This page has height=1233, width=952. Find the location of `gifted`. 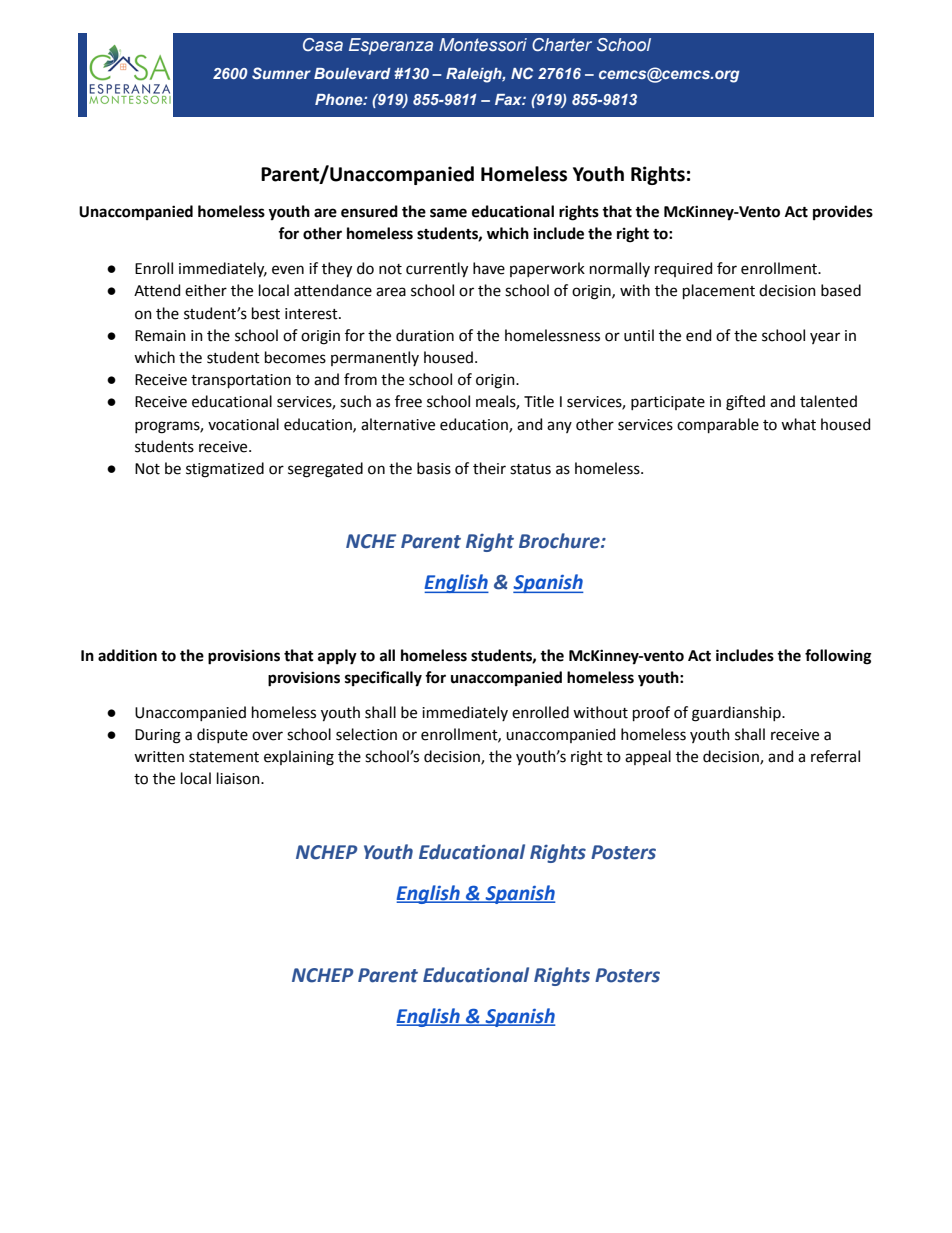

gifted is located at coordinates (745, 403).
